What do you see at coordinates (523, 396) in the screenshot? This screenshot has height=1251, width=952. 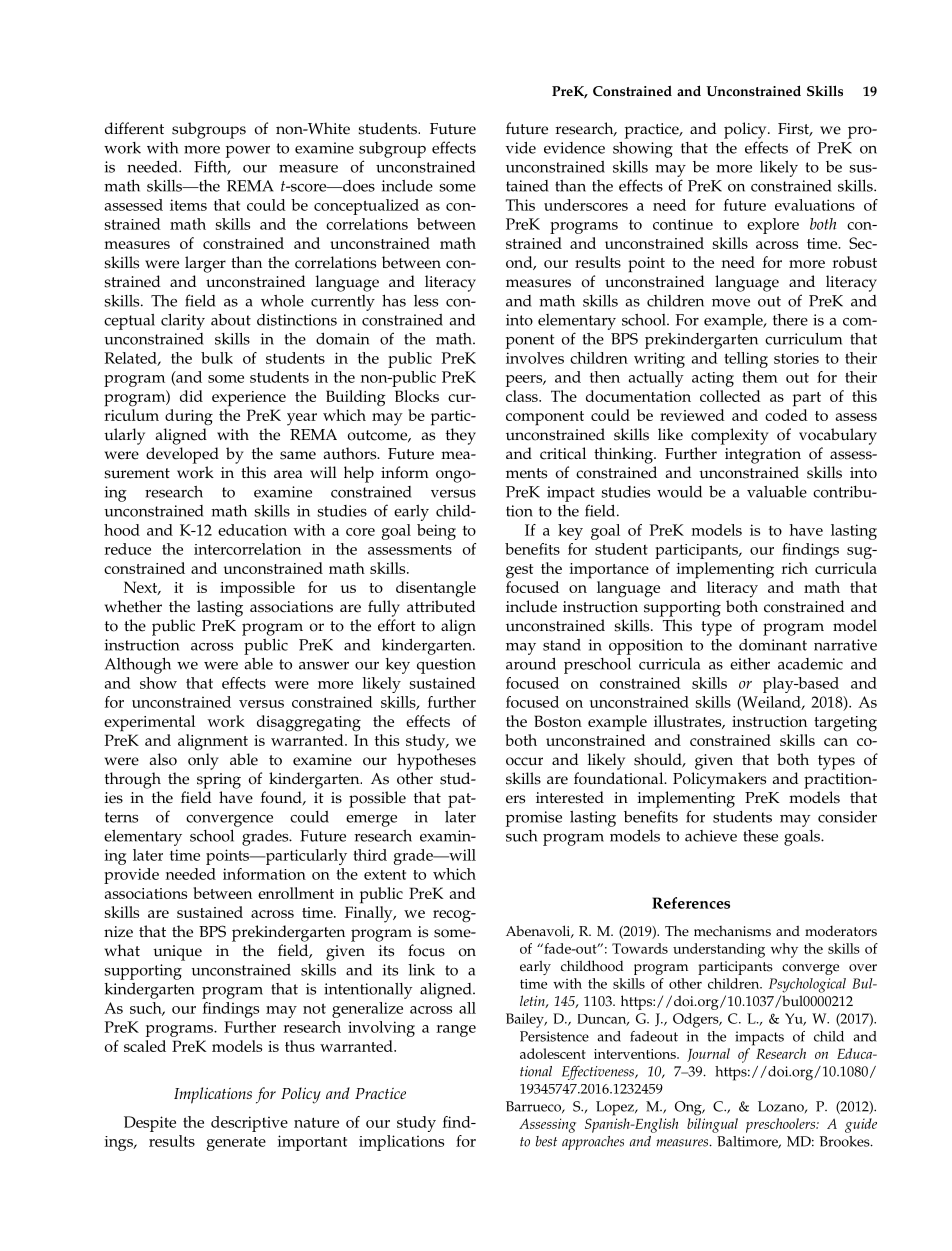 I see `class` at bounding box center [523, 396].
